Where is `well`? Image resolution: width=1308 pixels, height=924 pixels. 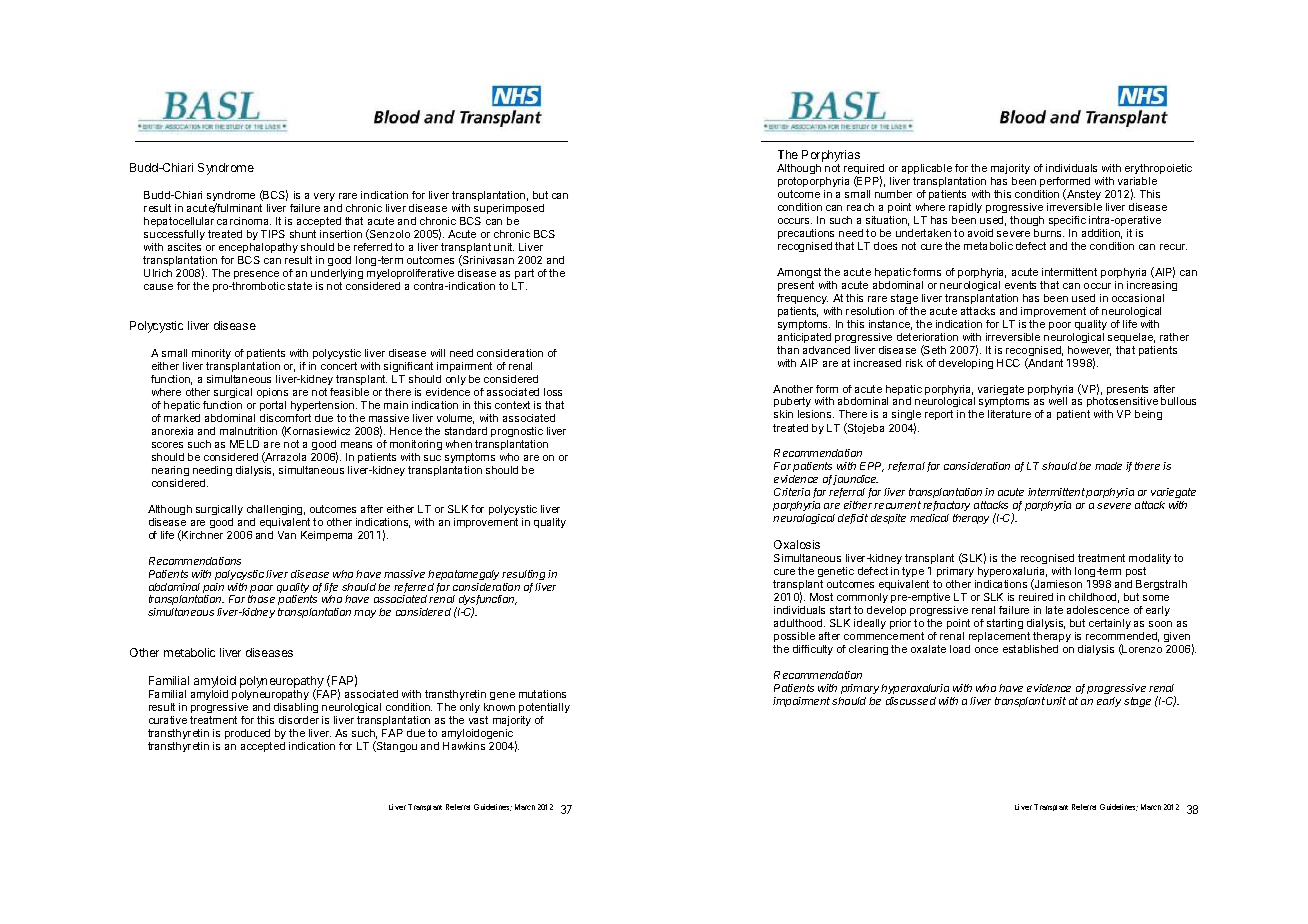
well is located at coordinates (1058, 401).
